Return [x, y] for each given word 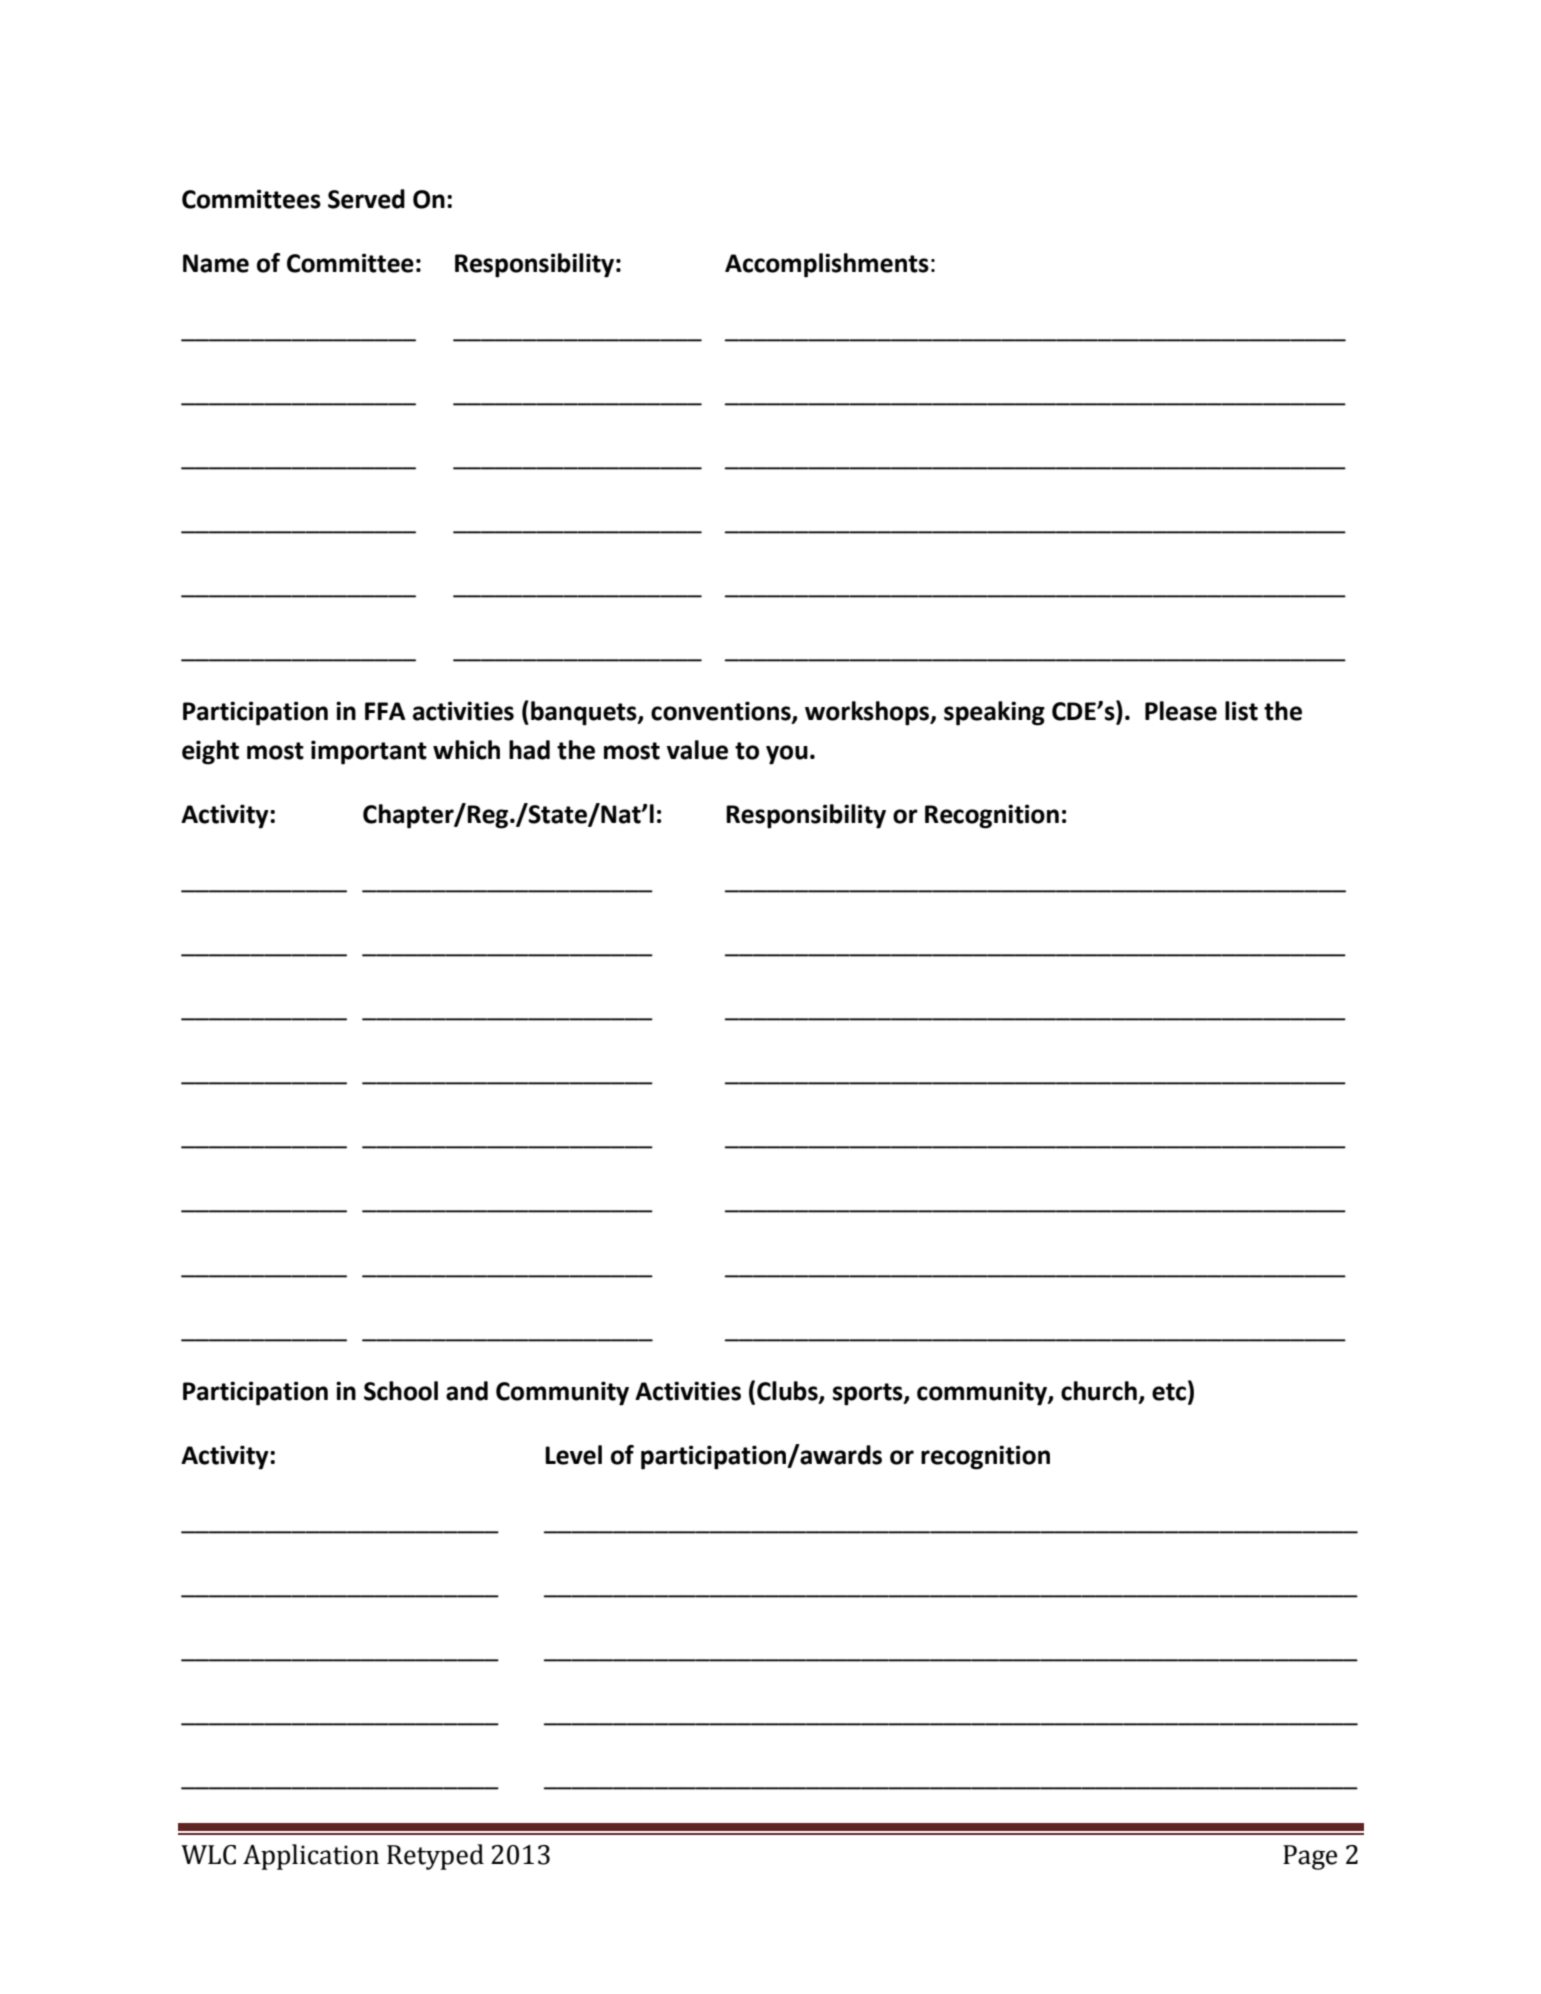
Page [1310, 1857]
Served [366, 199]
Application [311, 1857]
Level [573, 1455]
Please [1181, 711]
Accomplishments [827, 265]
